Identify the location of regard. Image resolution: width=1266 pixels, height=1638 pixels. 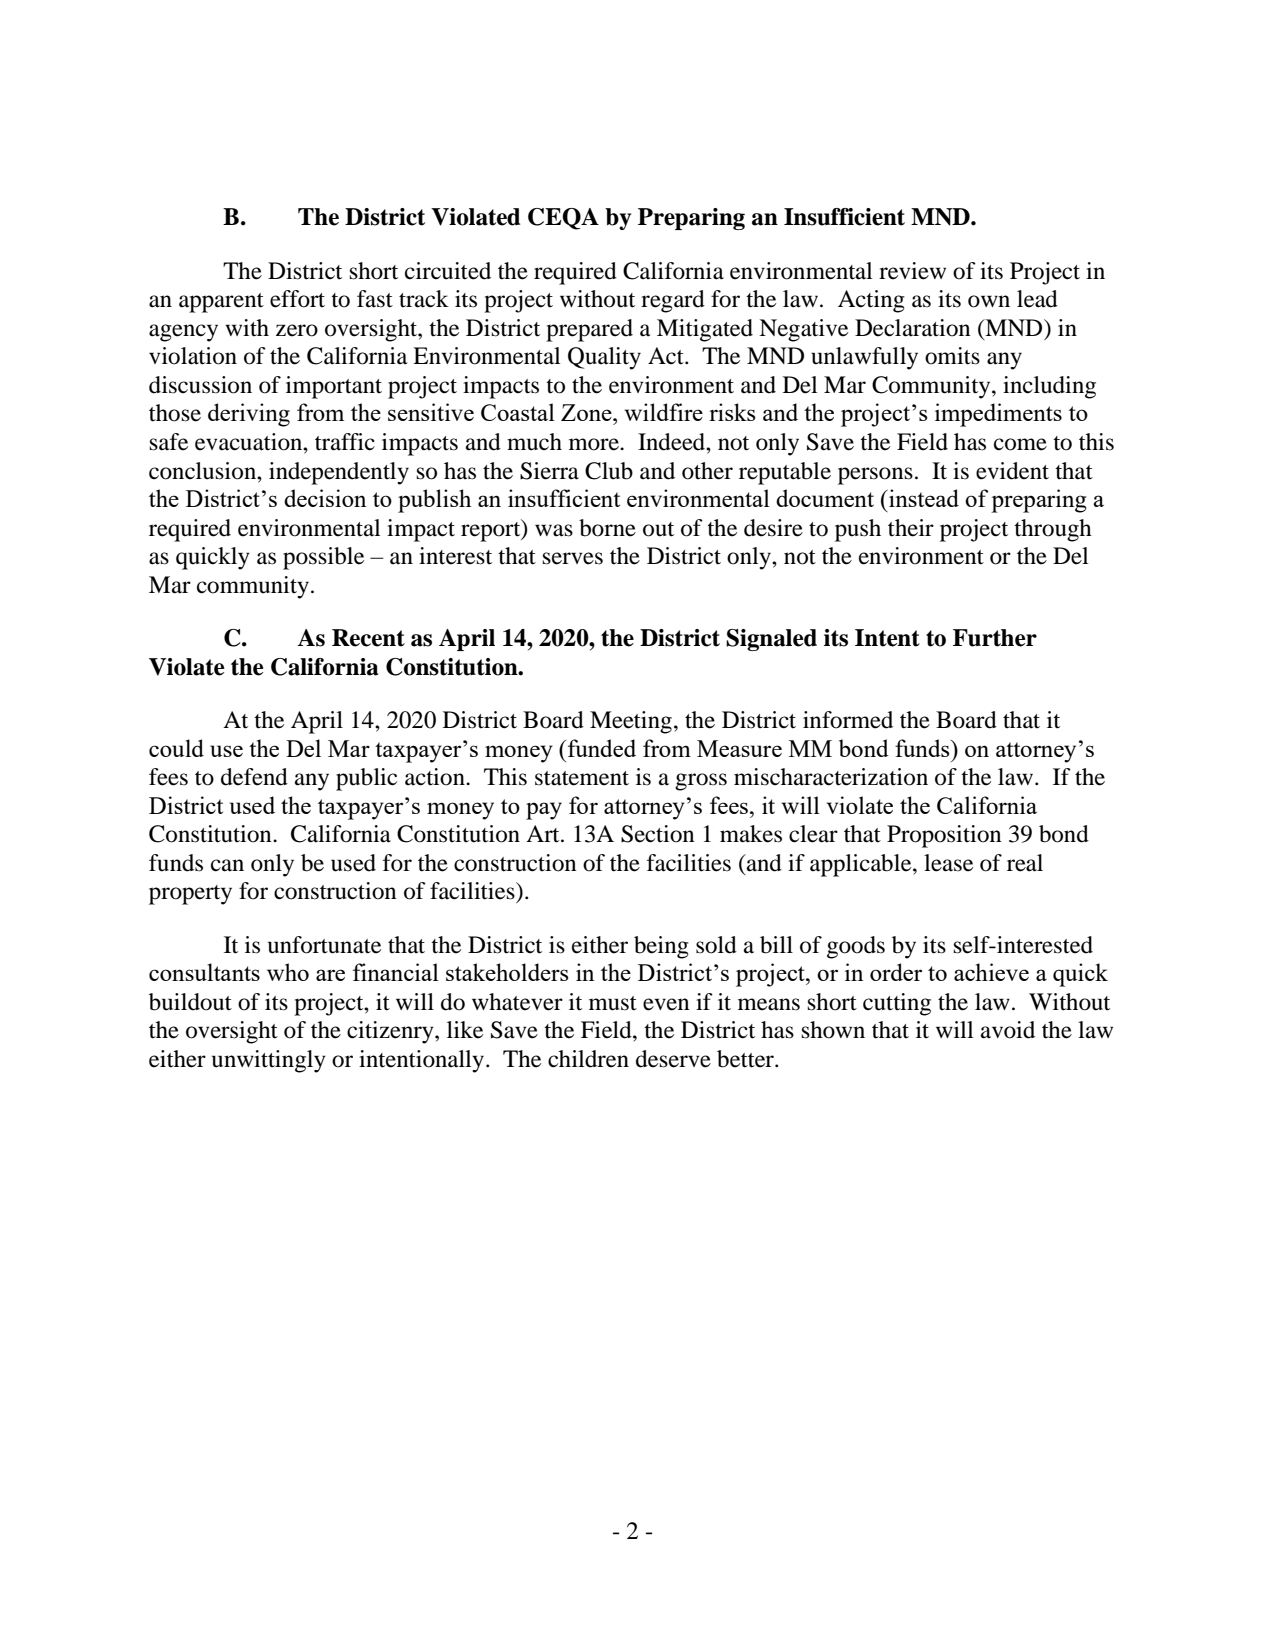
(673, 301).
